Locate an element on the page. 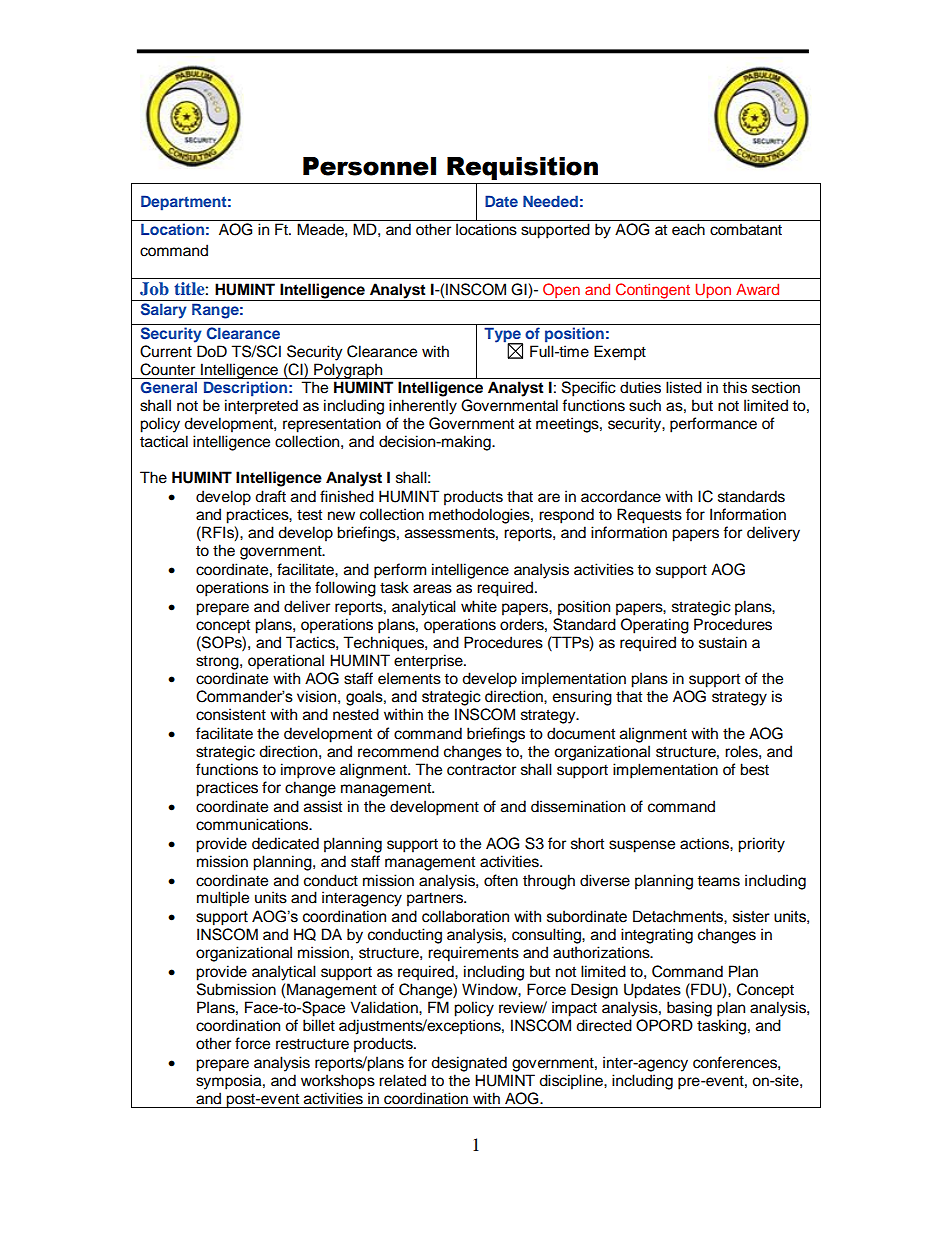 This document has width=952, height=1233. Personnel is located at coordinates (369, 166).
